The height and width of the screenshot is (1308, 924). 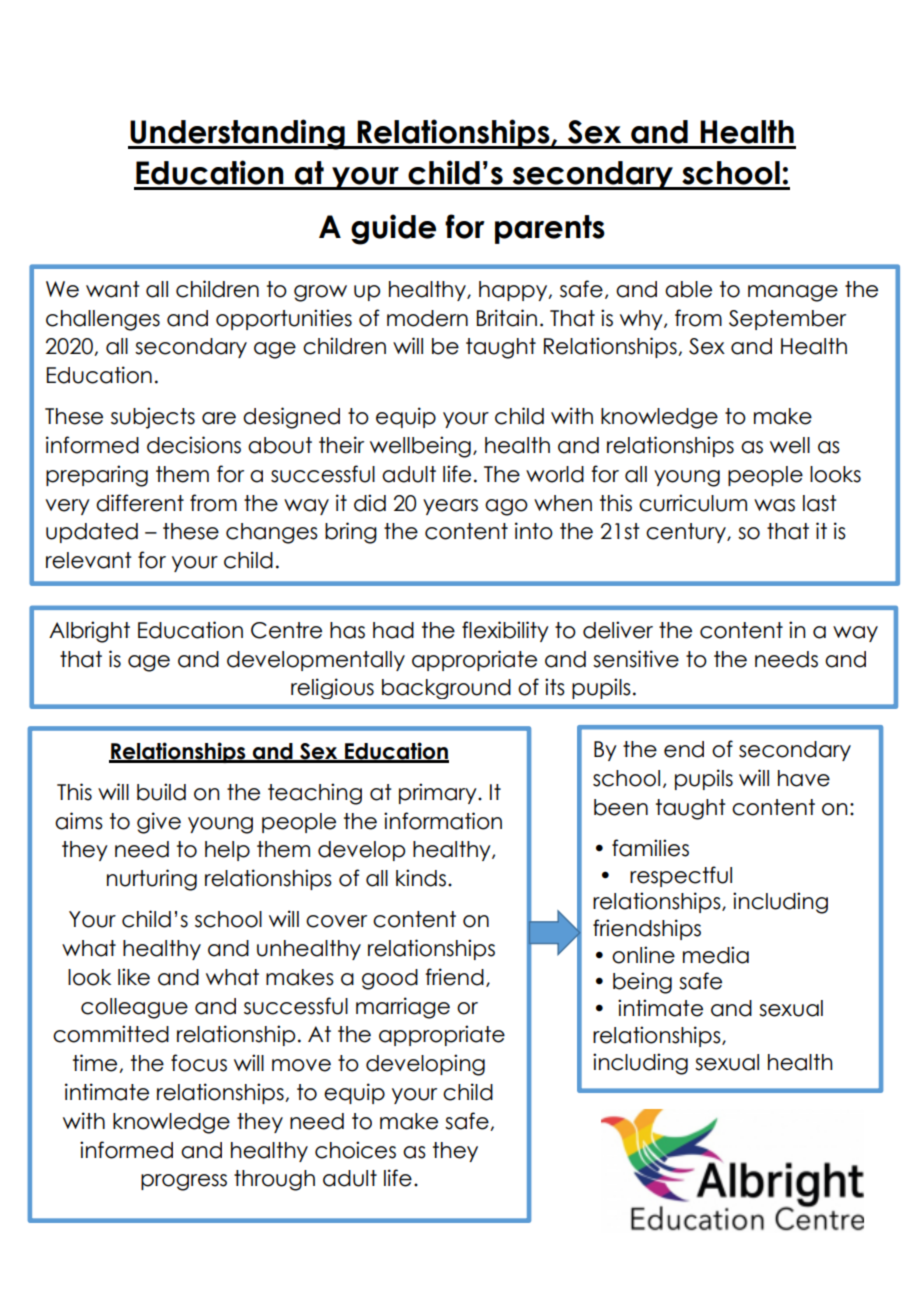 What do you see at coordinates (153, 418) in the screenshot?
I see `subjects` at bounding box center [153, 418].
